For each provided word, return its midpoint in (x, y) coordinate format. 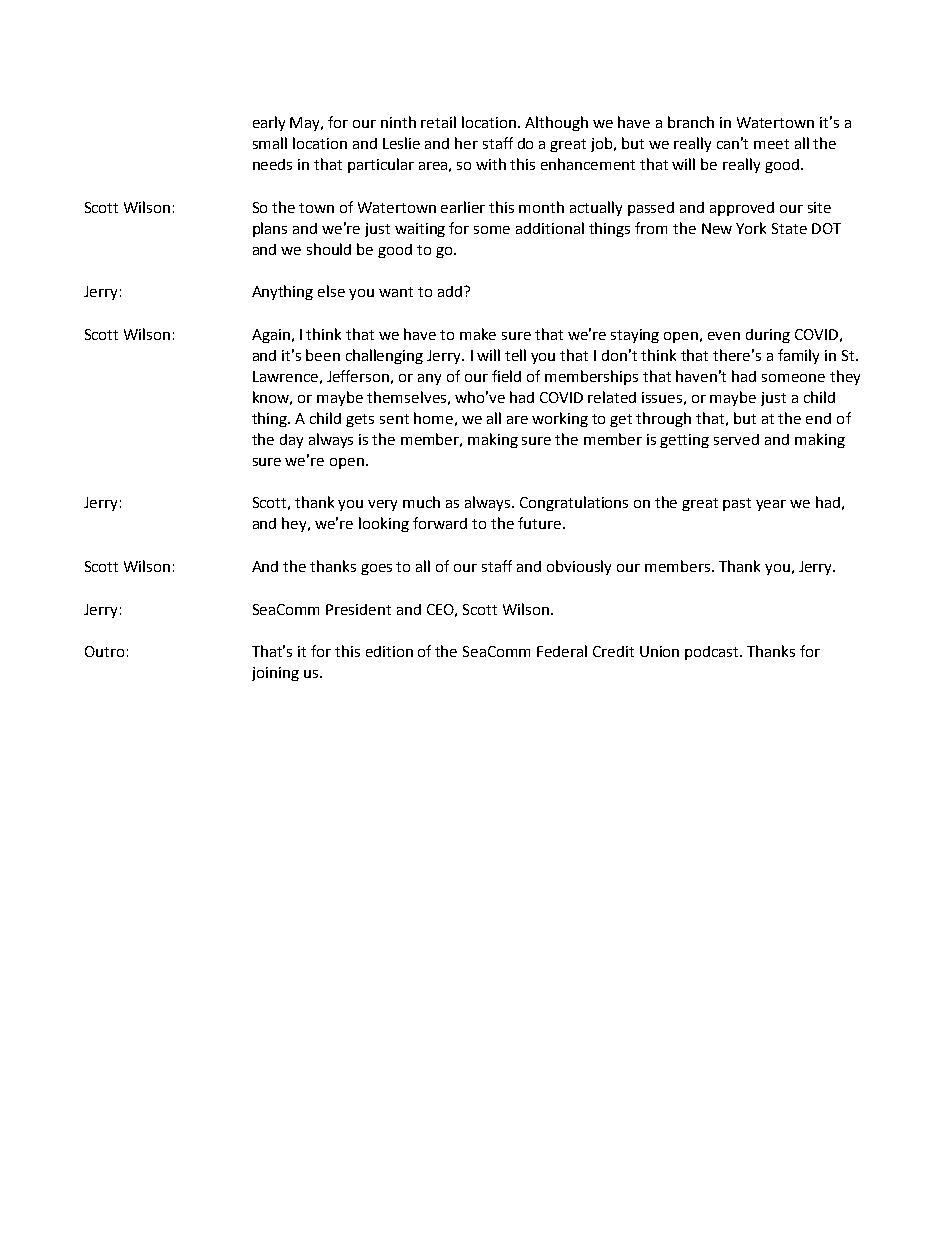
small (270, 143)
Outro (104, 651)
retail (438, 122)
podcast (713, 653)
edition (389, 651)
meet (771, 144)
